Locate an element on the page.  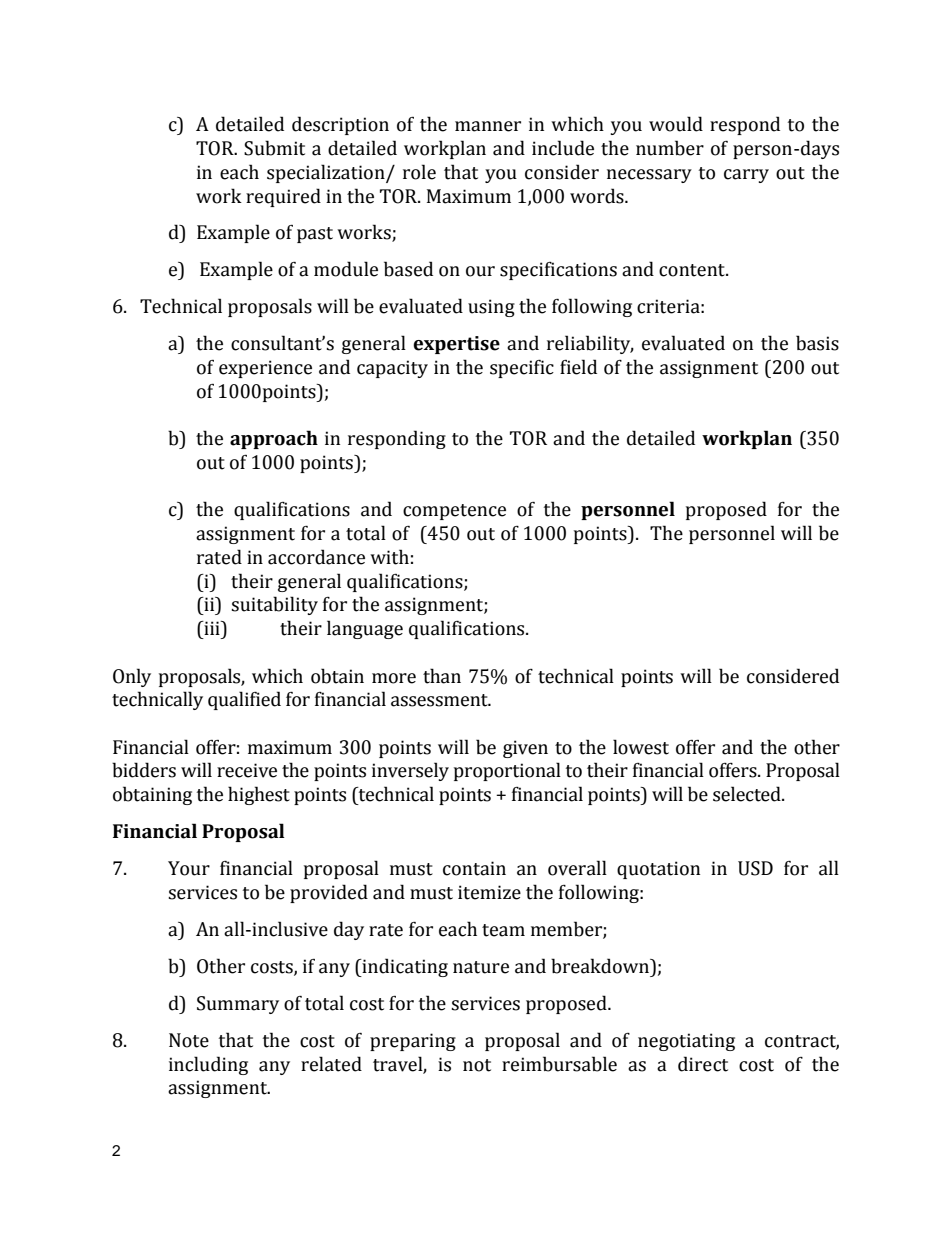
preparing is located at coordinates (413, 1042).
